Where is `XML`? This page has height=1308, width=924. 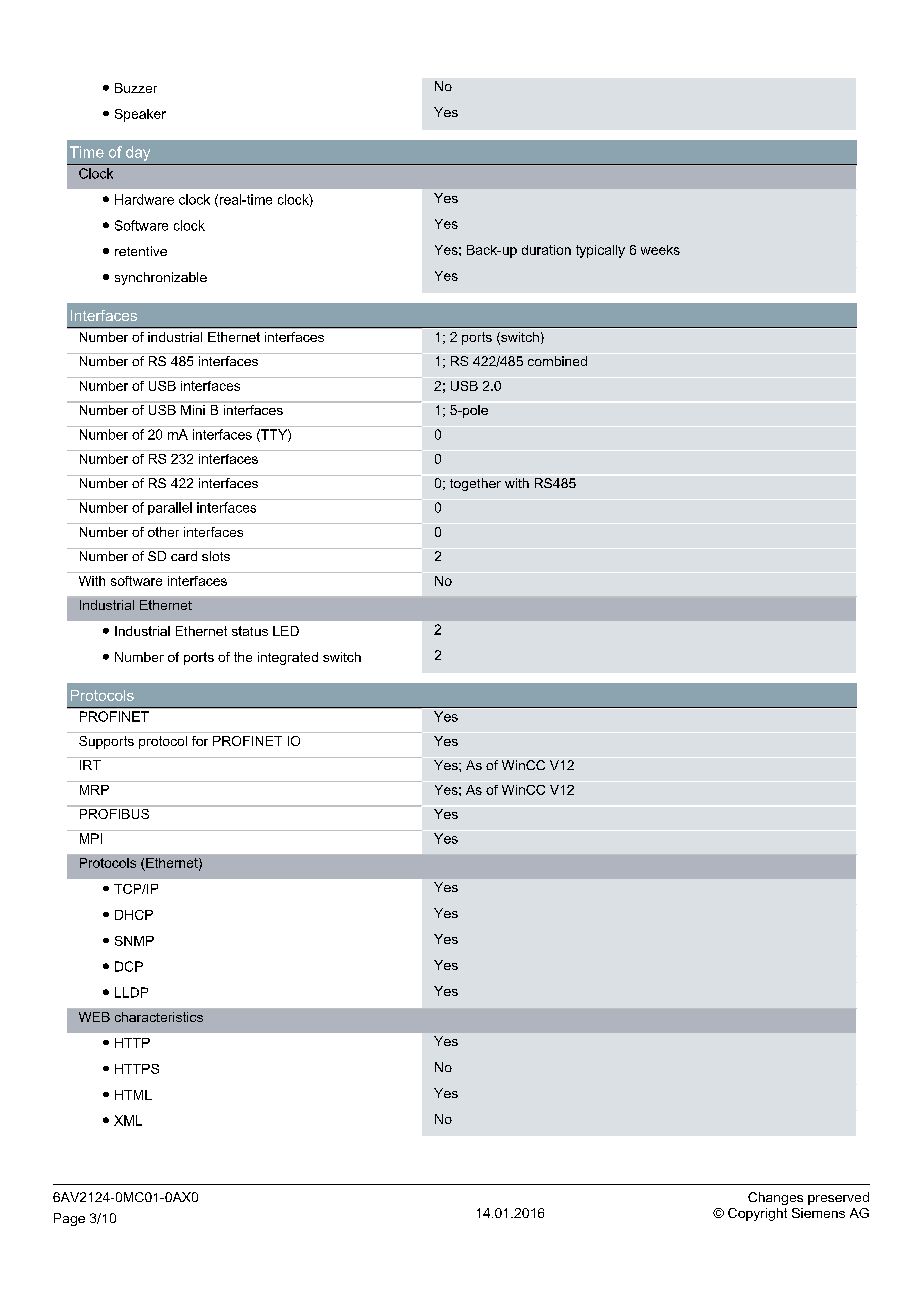 XML is located at coordinates (128, 1120).
